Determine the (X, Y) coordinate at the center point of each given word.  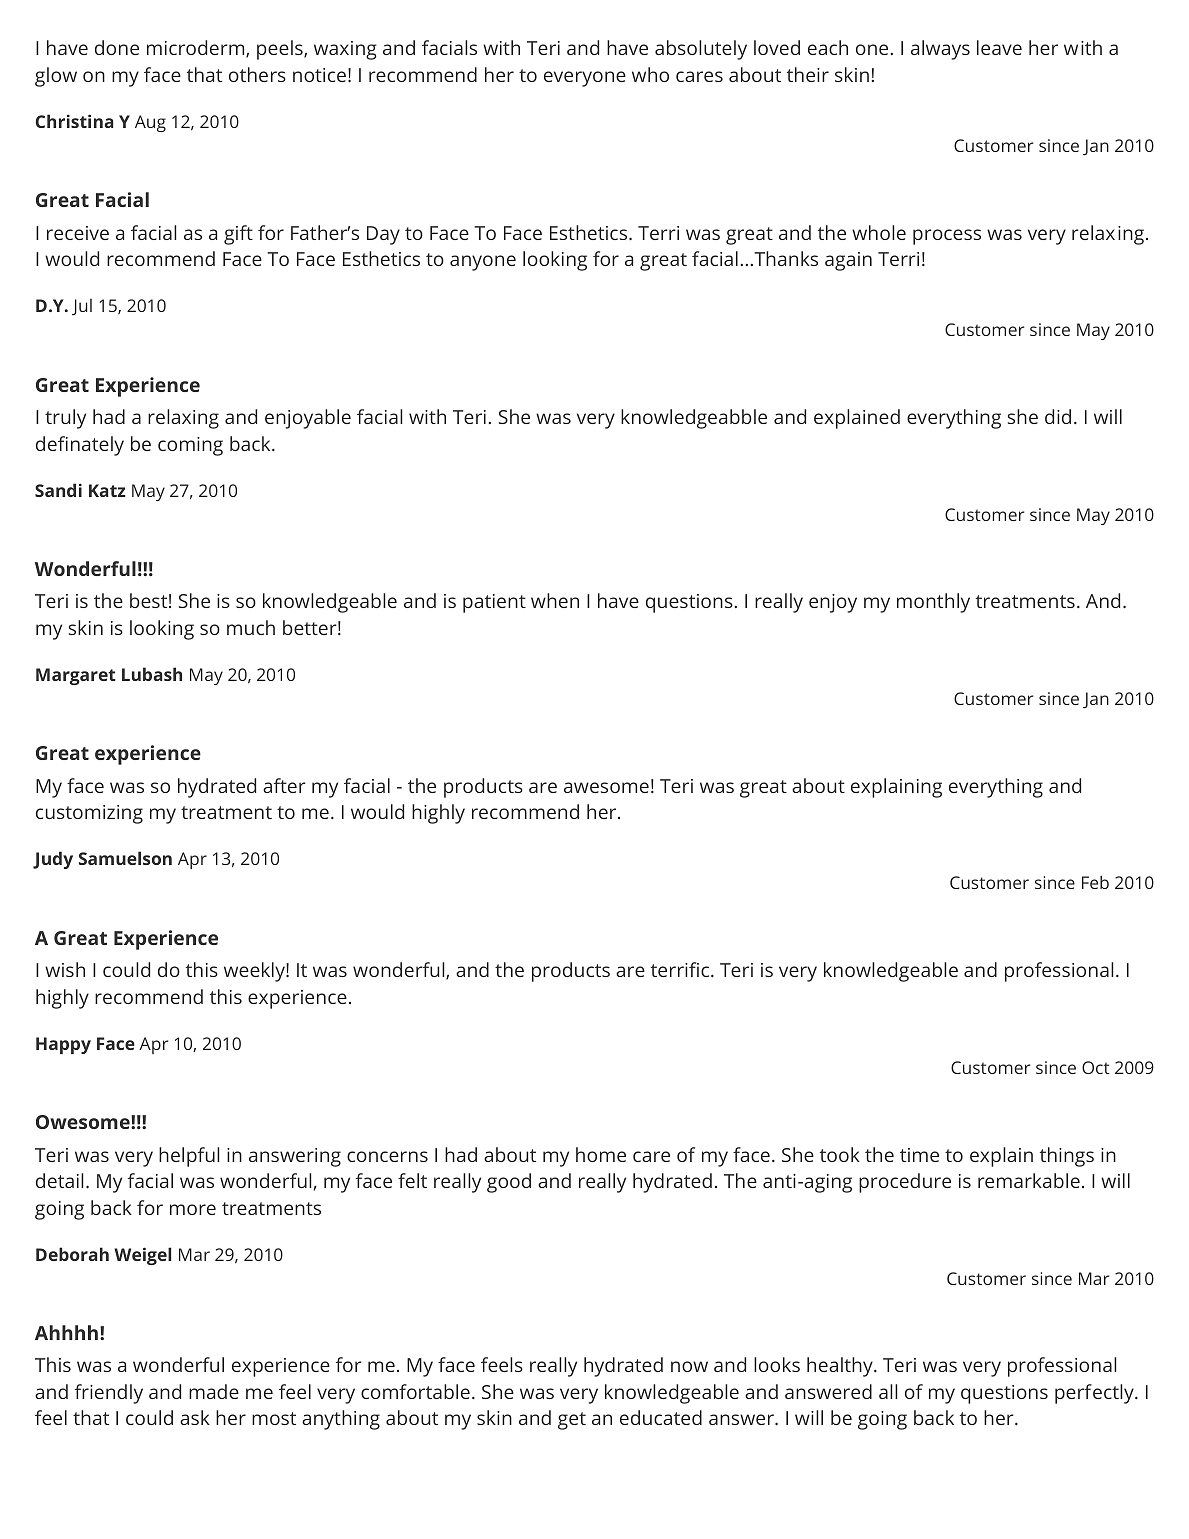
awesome (606, 787)
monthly (933, 603)
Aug (150, 123)
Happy (63, 1045)
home (601, 1154)
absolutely (701, 50)
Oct (1096, 1067)
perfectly (1095, 1394)
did (1058, 416)
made (214, 1391)
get (572, 1421)
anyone (483, 263)
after (284, 785)
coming (190, 446)
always (940, 50)
